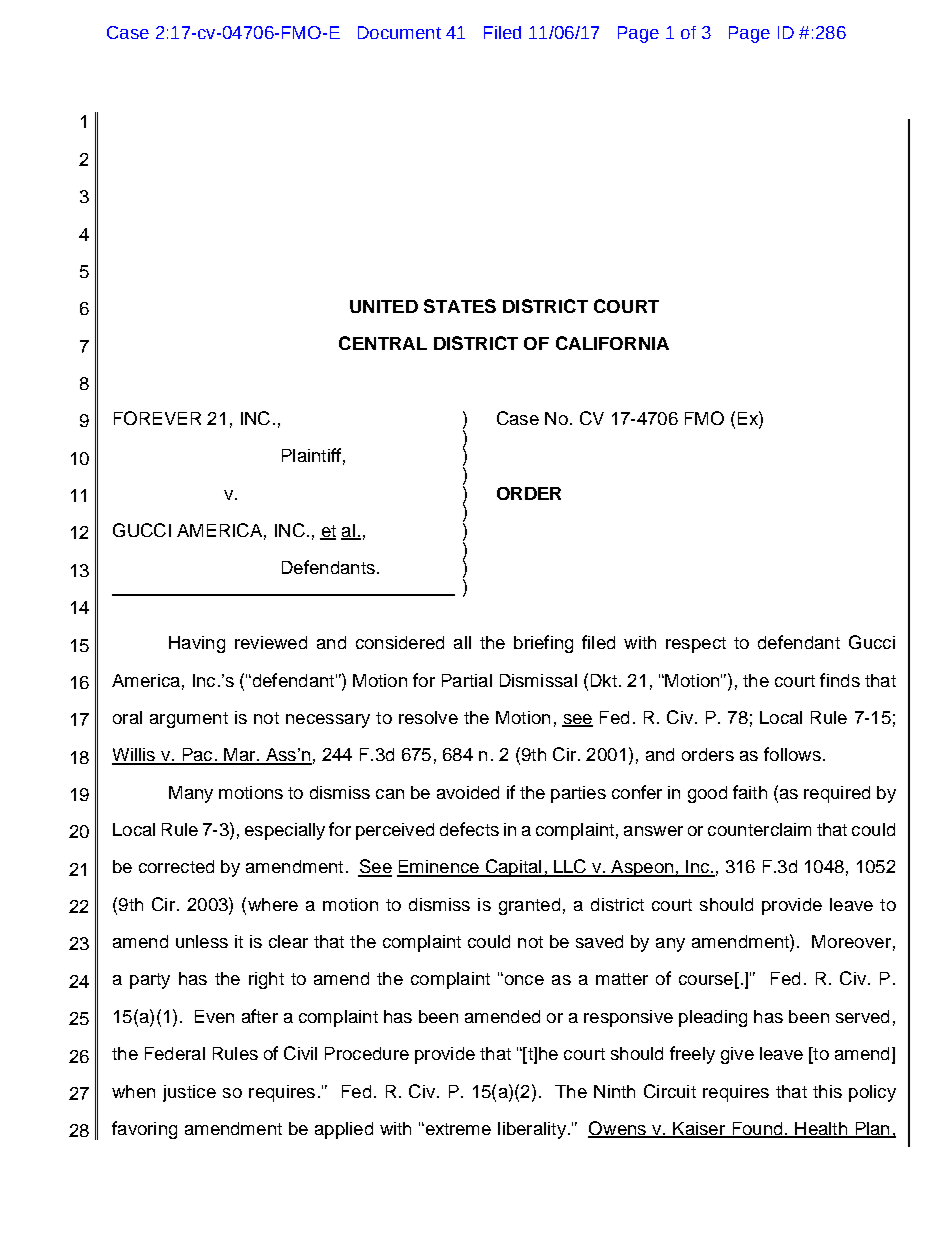 The height and width of the screenshot is (1233, 952). What do you see at coordinates (399, 32) in the screenshot?
I see `Document` at bounding box center [399, 32].
